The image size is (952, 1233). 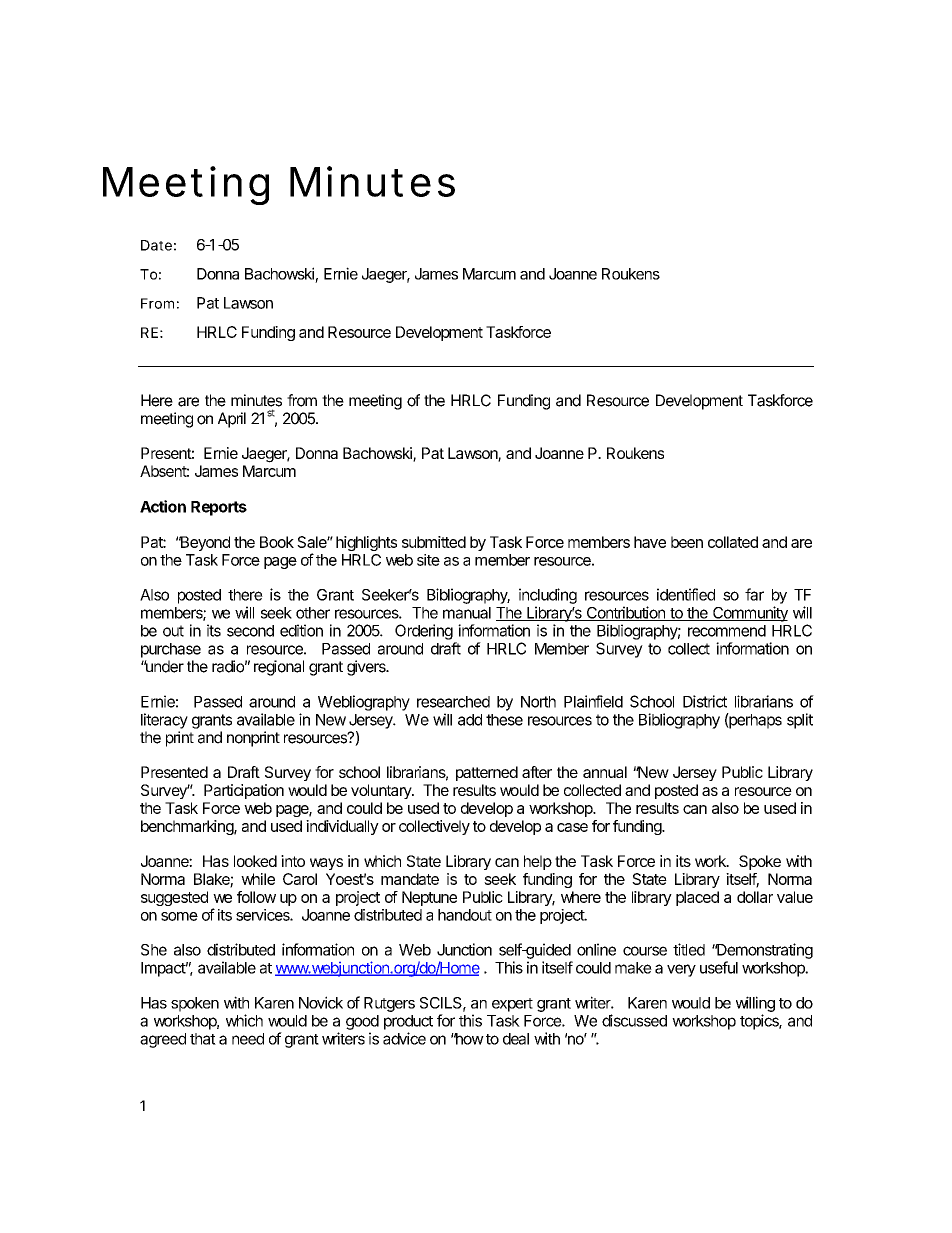 What do you see at coordinates (755, 897) in the screenshot?
I see `dollar` at bounding box center [755, 897].
